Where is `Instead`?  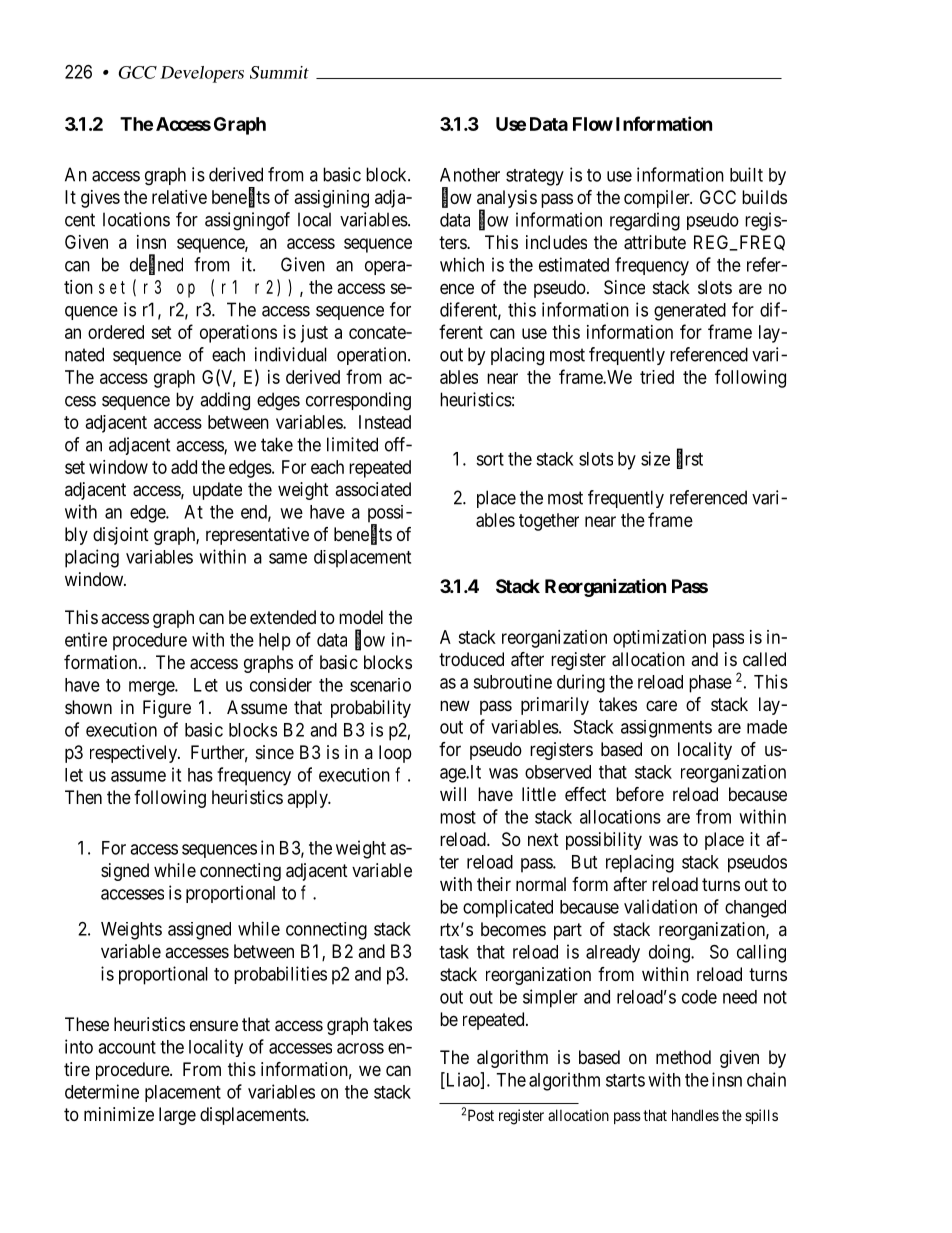 Instead is located at coordinates (385, 422).
